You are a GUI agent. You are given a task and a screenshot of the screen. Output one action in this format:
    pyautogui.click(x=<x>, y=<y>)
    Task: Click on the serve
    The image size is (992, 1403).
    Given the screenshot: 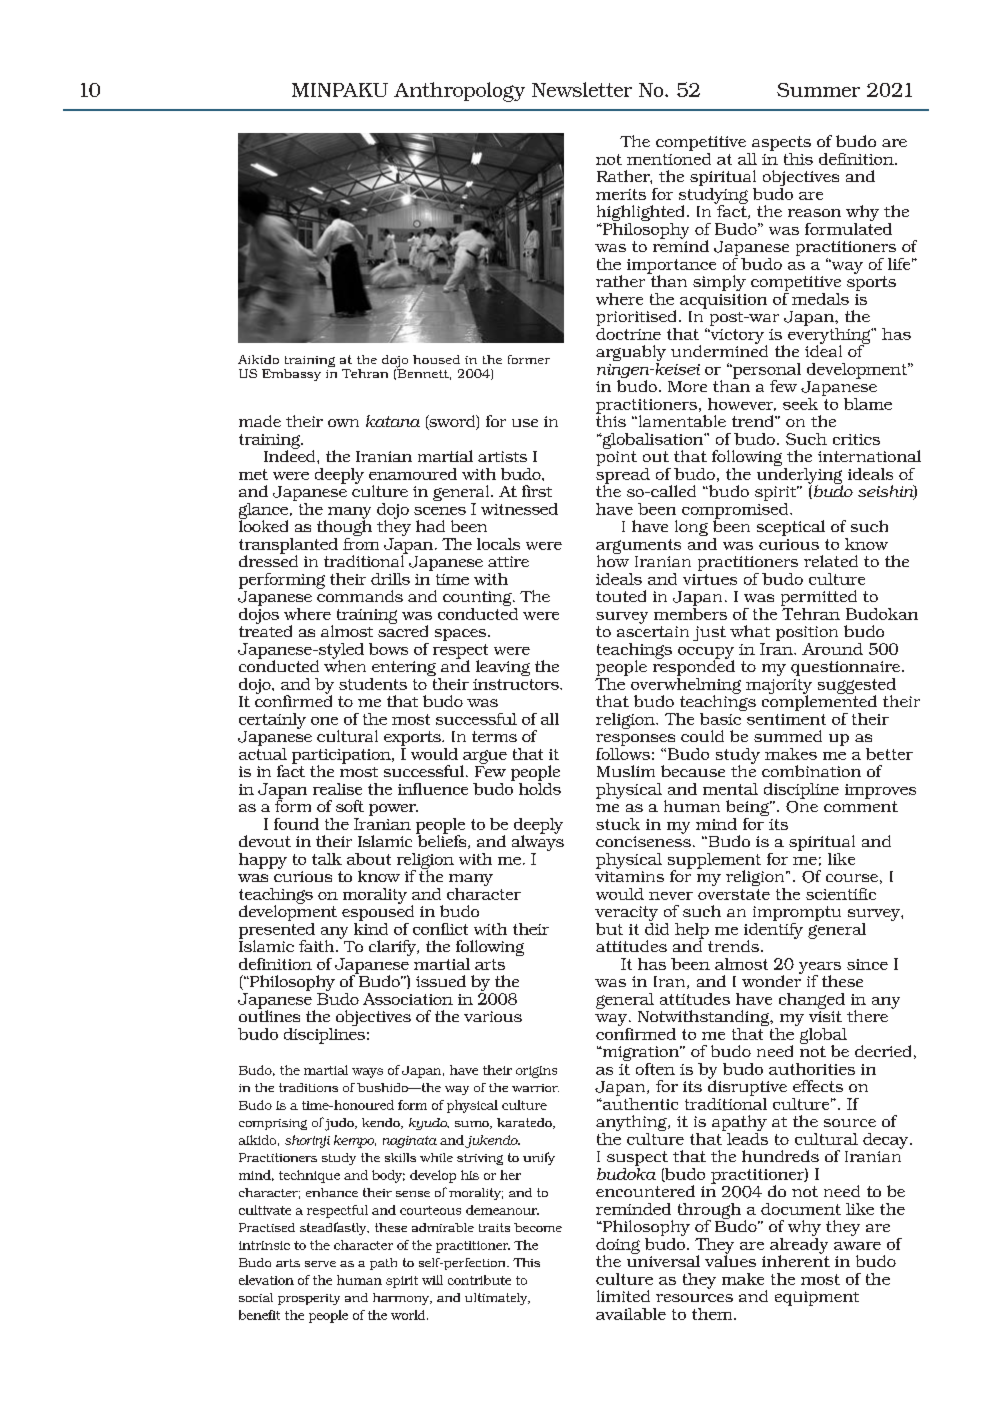 What is the action you would take?
    pyautogui.click(x=320, y=1264)
